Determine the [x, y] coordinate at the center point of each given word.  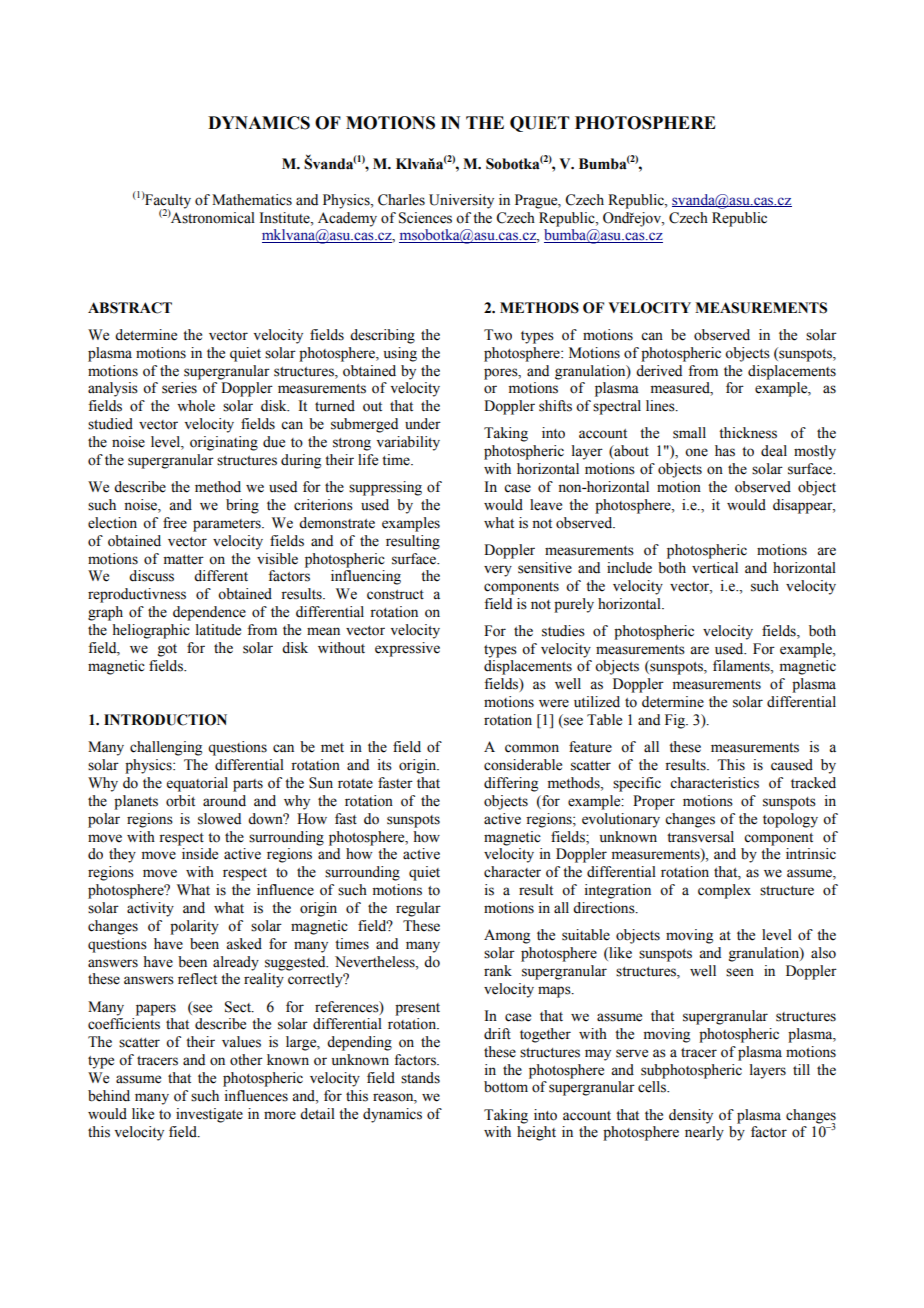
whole [196, 406]
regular [418, 909]
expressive [407, 649]
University [461, 201]
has [725, 451]
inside [200, 854]
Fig [676, 721]
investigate [209, 1115]
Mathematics [252, 200]
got [167, 650]
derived [659, 371]
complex [724, 891]
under [423, 424]
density [691, 1116]
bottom [506, 1087]
